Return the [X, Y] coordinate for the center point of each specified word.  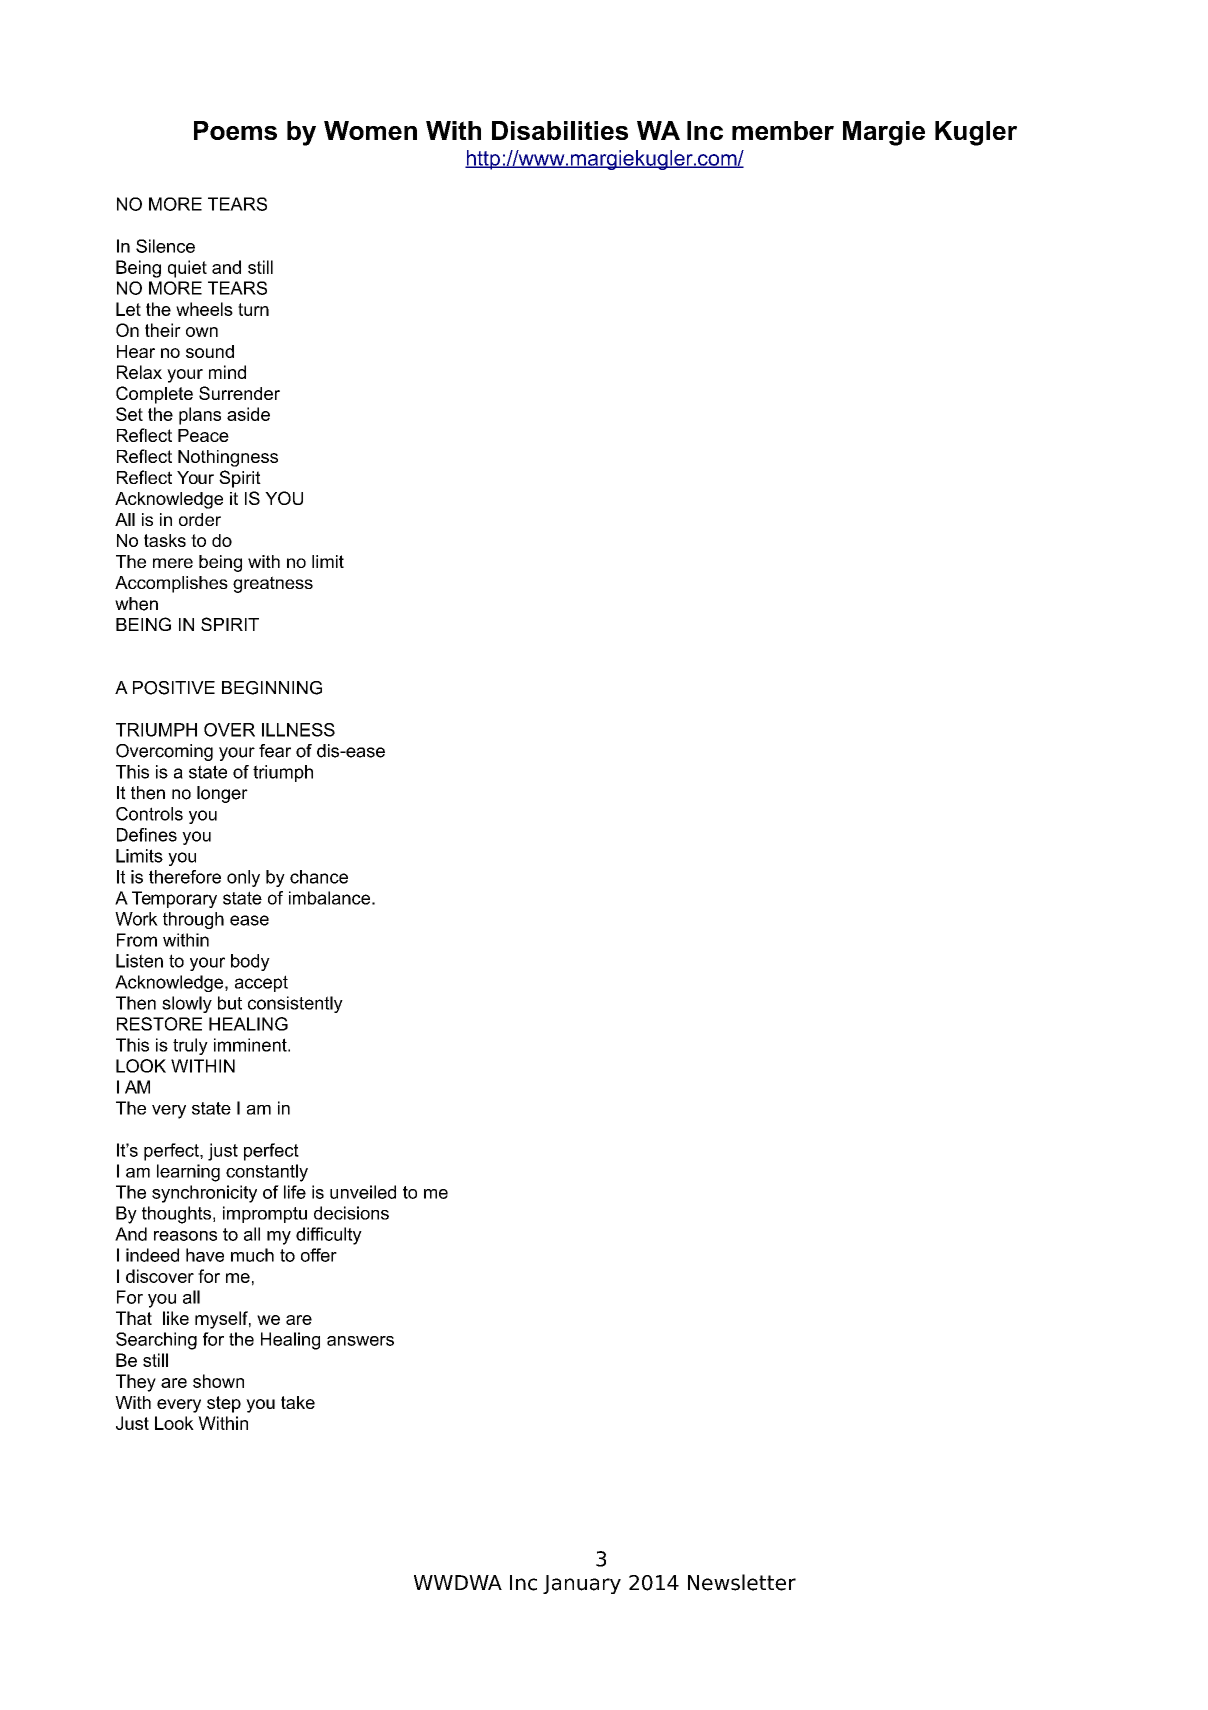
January [582, 1584]
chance [319, 877]
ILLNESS [298, 730]
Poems [235, 130]
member [783, 130]
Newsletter [742, 1582]
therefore [185, 877]
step [224, 1404]
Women [370, 130]
